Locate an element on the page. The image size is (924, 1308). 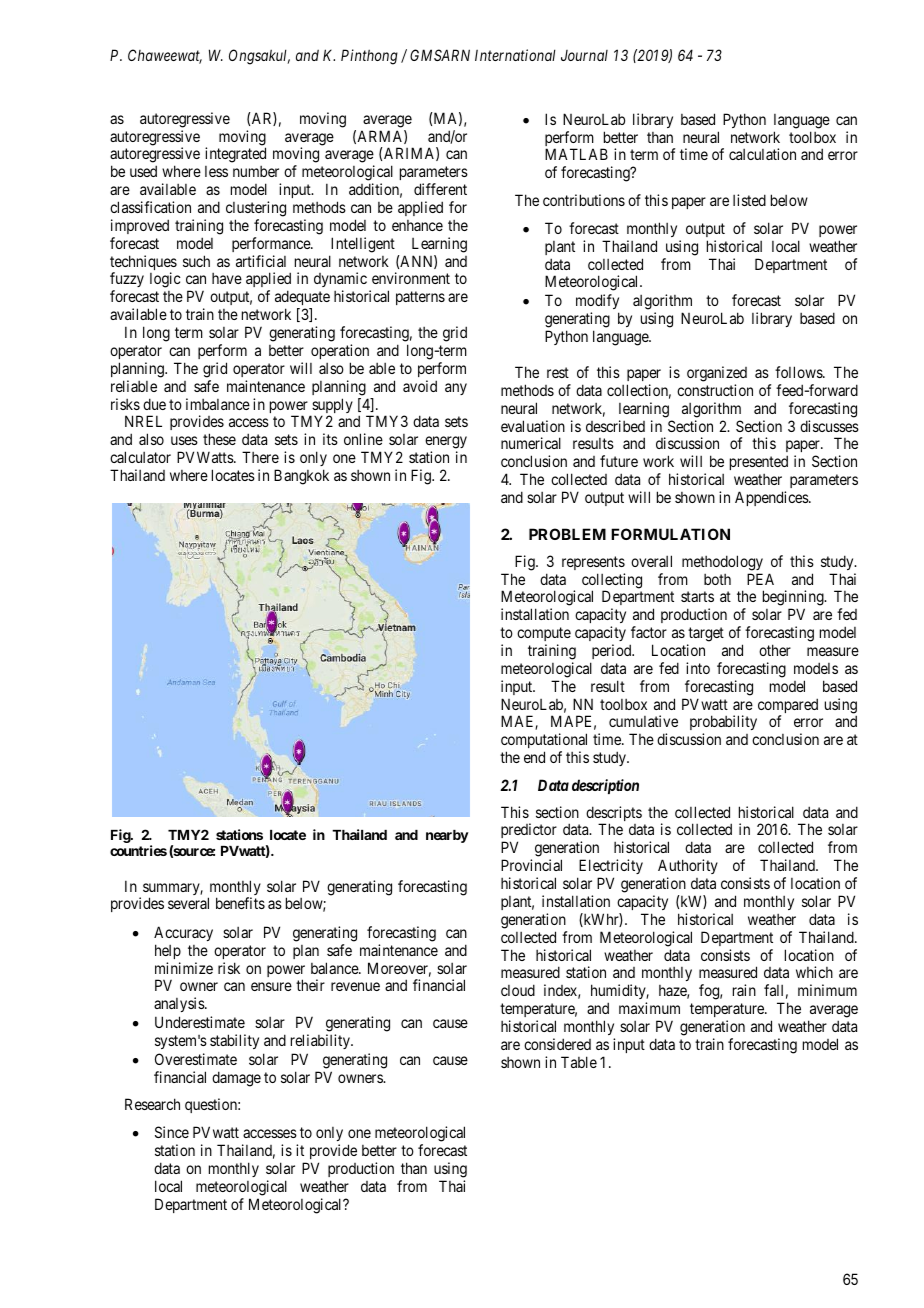
Bangkok is located at coordinates (301, 477).
